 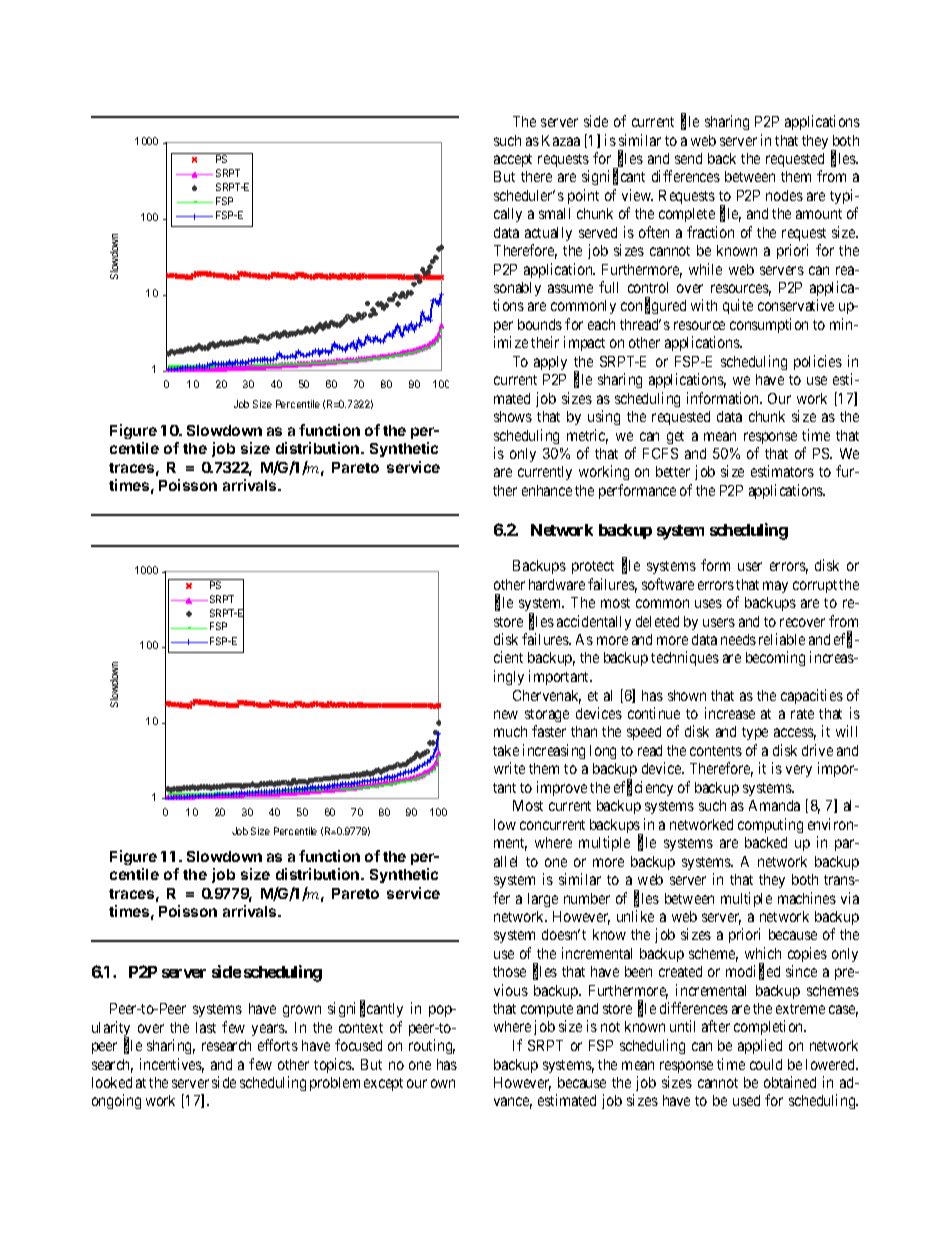 I want to click on nodes, so click(x=784, y=195).
